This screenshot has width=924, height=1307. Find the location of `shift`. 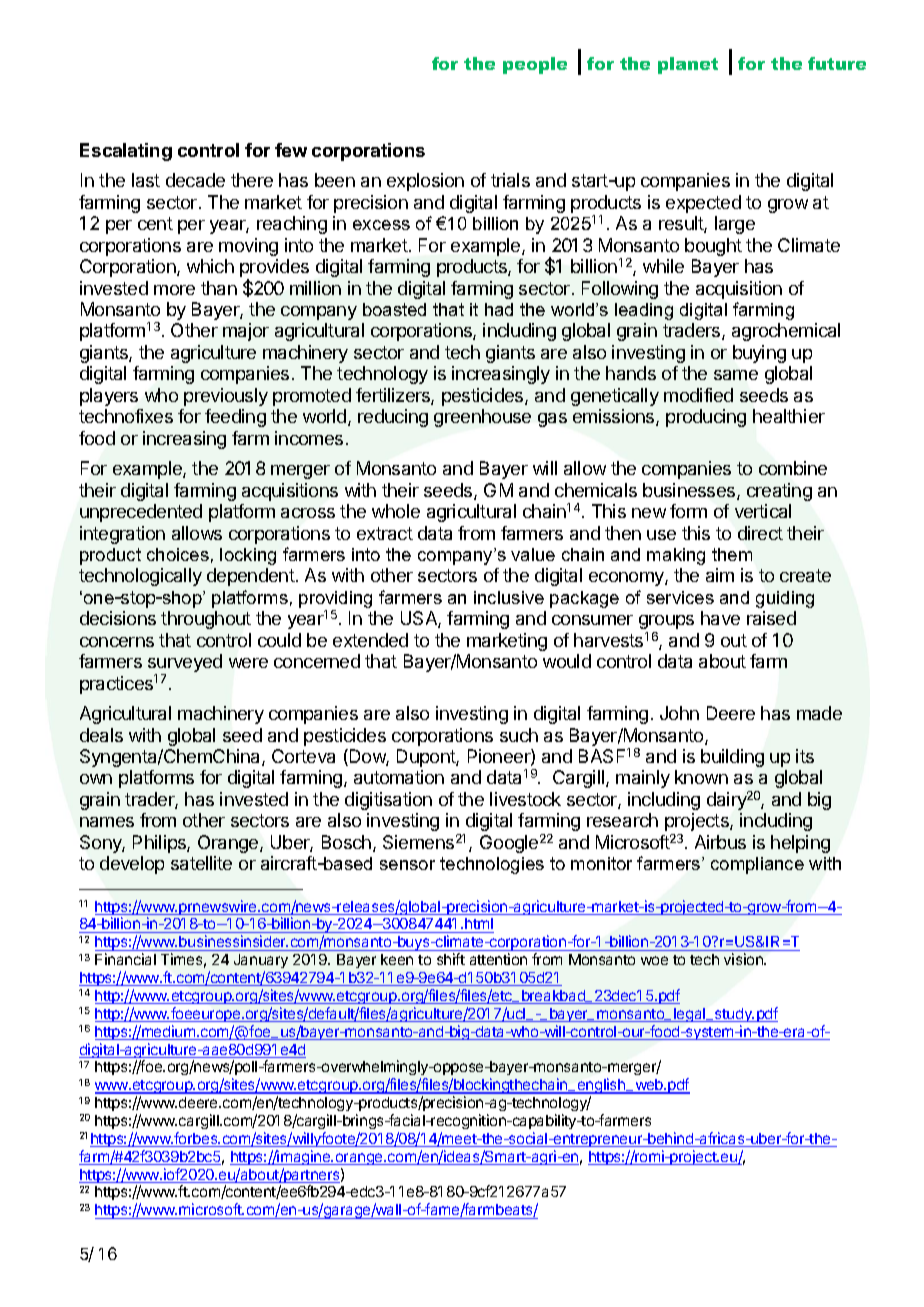

shift is located at coordinates (451, 959).
